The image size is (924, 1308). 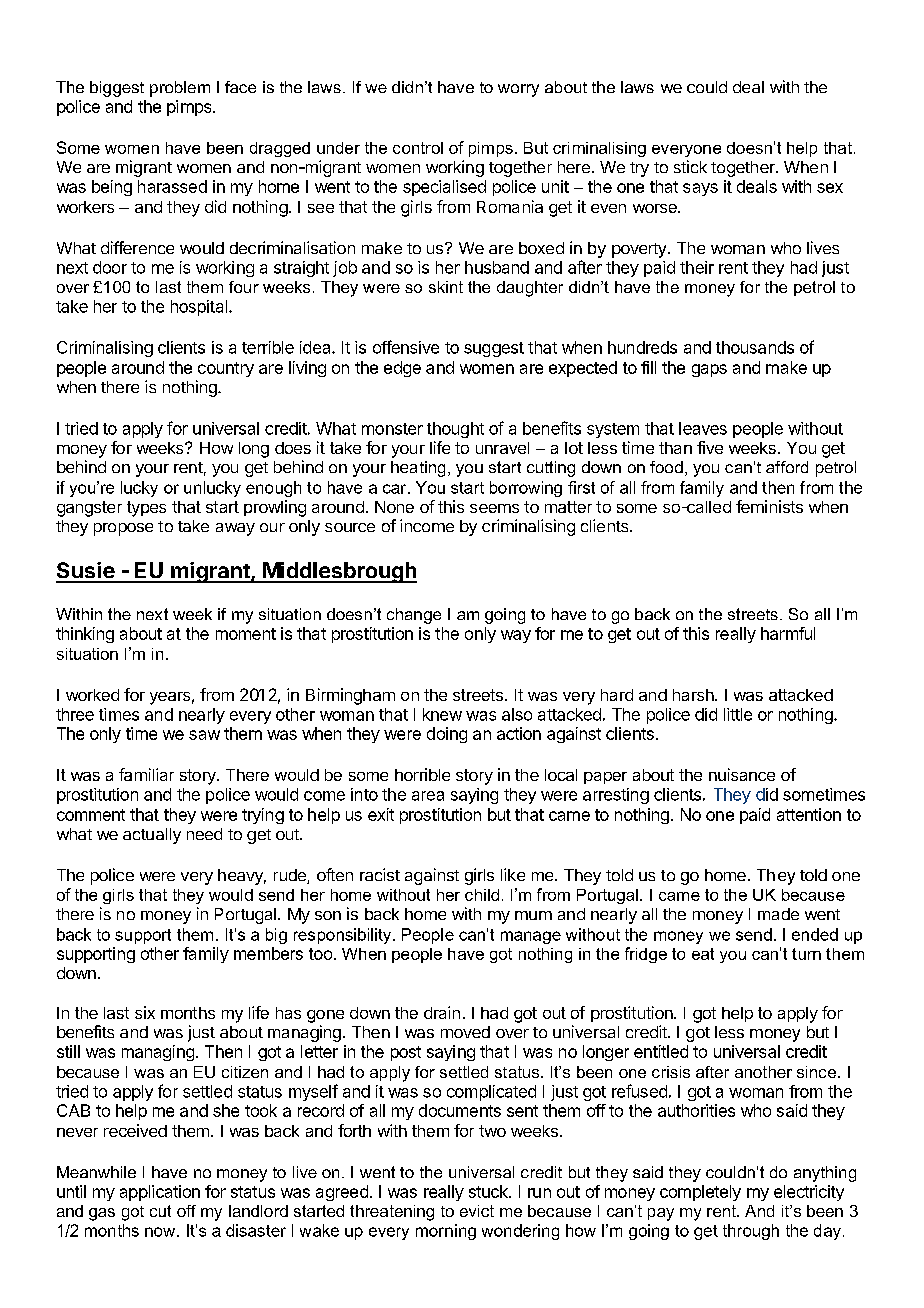 What do you see at coordinates (85, 635) in the page?
I see `thinking` at bounding box center [85, 635].
